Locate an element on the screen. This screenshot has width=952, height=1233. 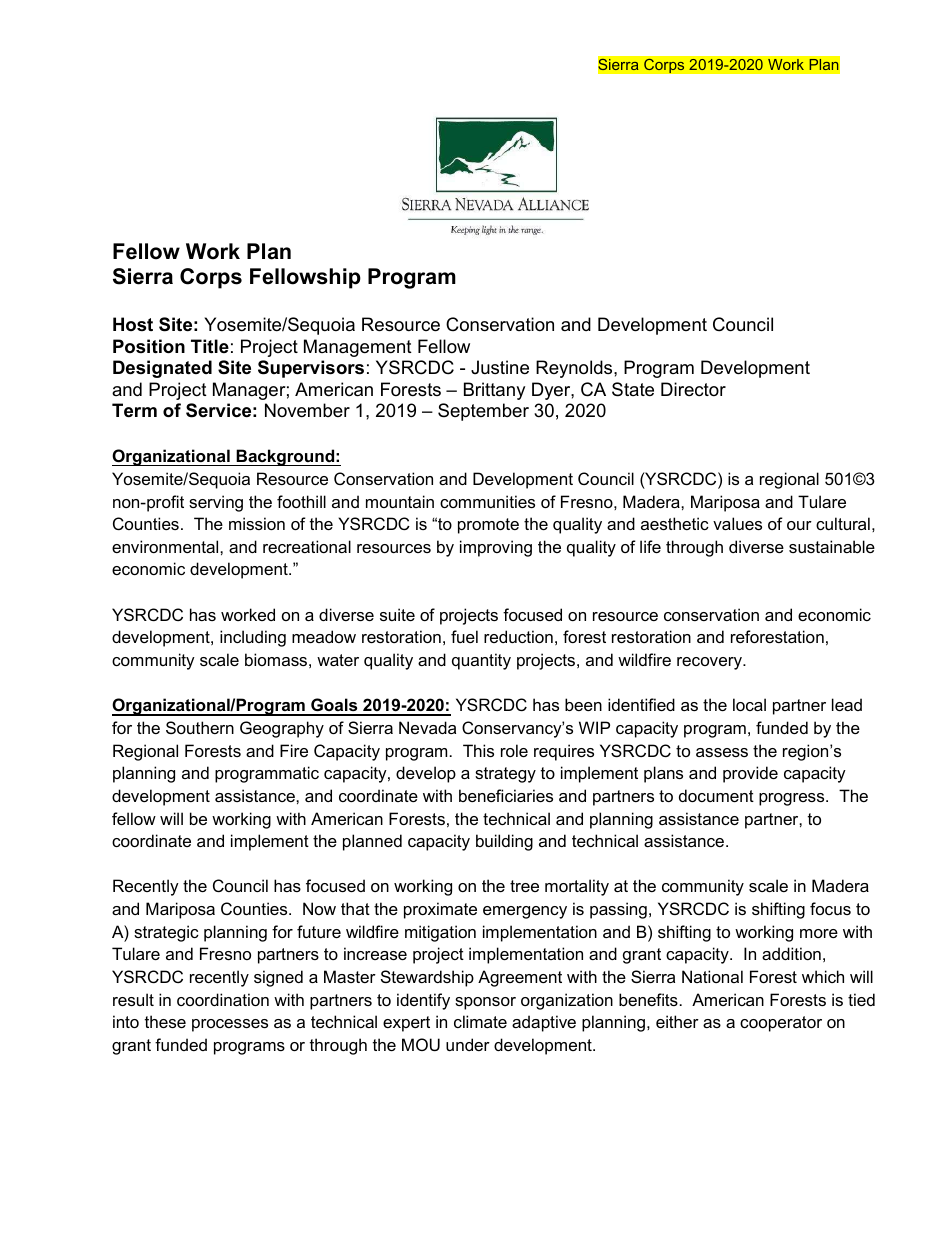
serving is located at coordinates (216, 503).
